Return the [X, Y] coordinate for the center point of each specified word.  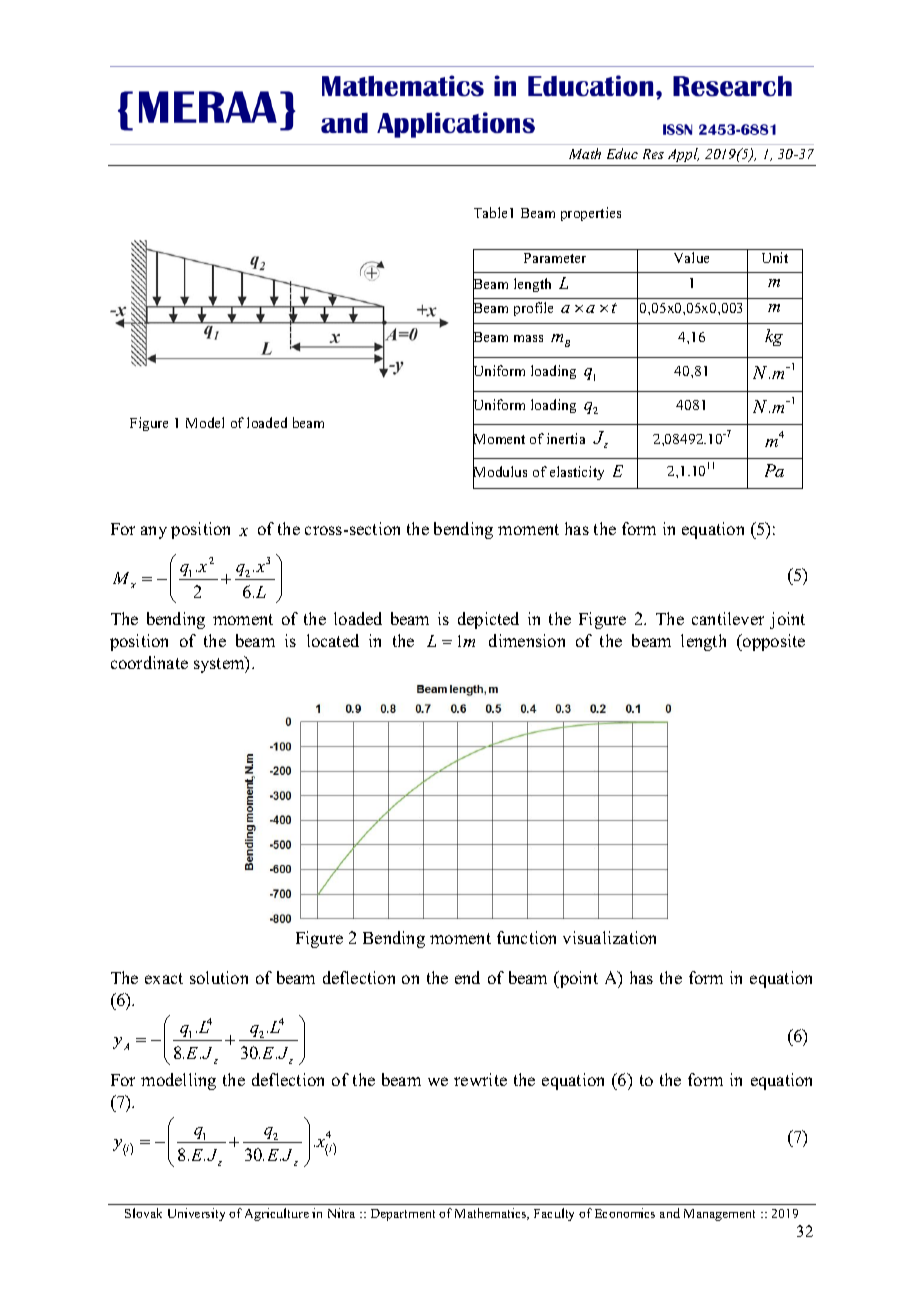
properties [591, 214]
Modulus [500, 472]
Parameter [555, 258]
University [196, 1214]
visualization [609, 937]
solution [219, 977]
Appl [683, 155]
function [526, 937]
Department [403, 1215]
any [154, 532]
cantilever [728, 618]
